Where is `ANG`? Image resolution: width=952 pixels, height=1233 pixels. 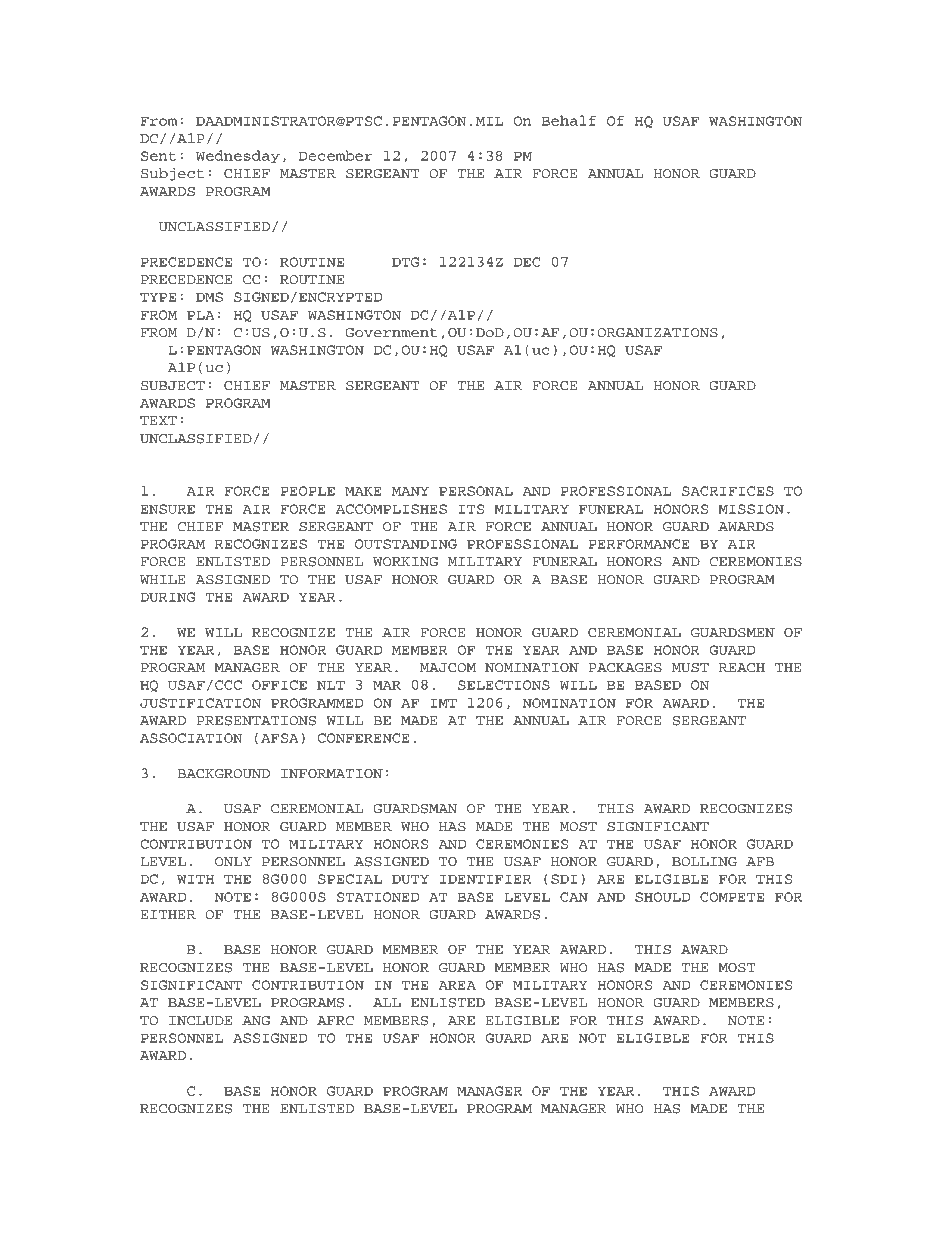 ANG is located at coordinates (256, 1021).
